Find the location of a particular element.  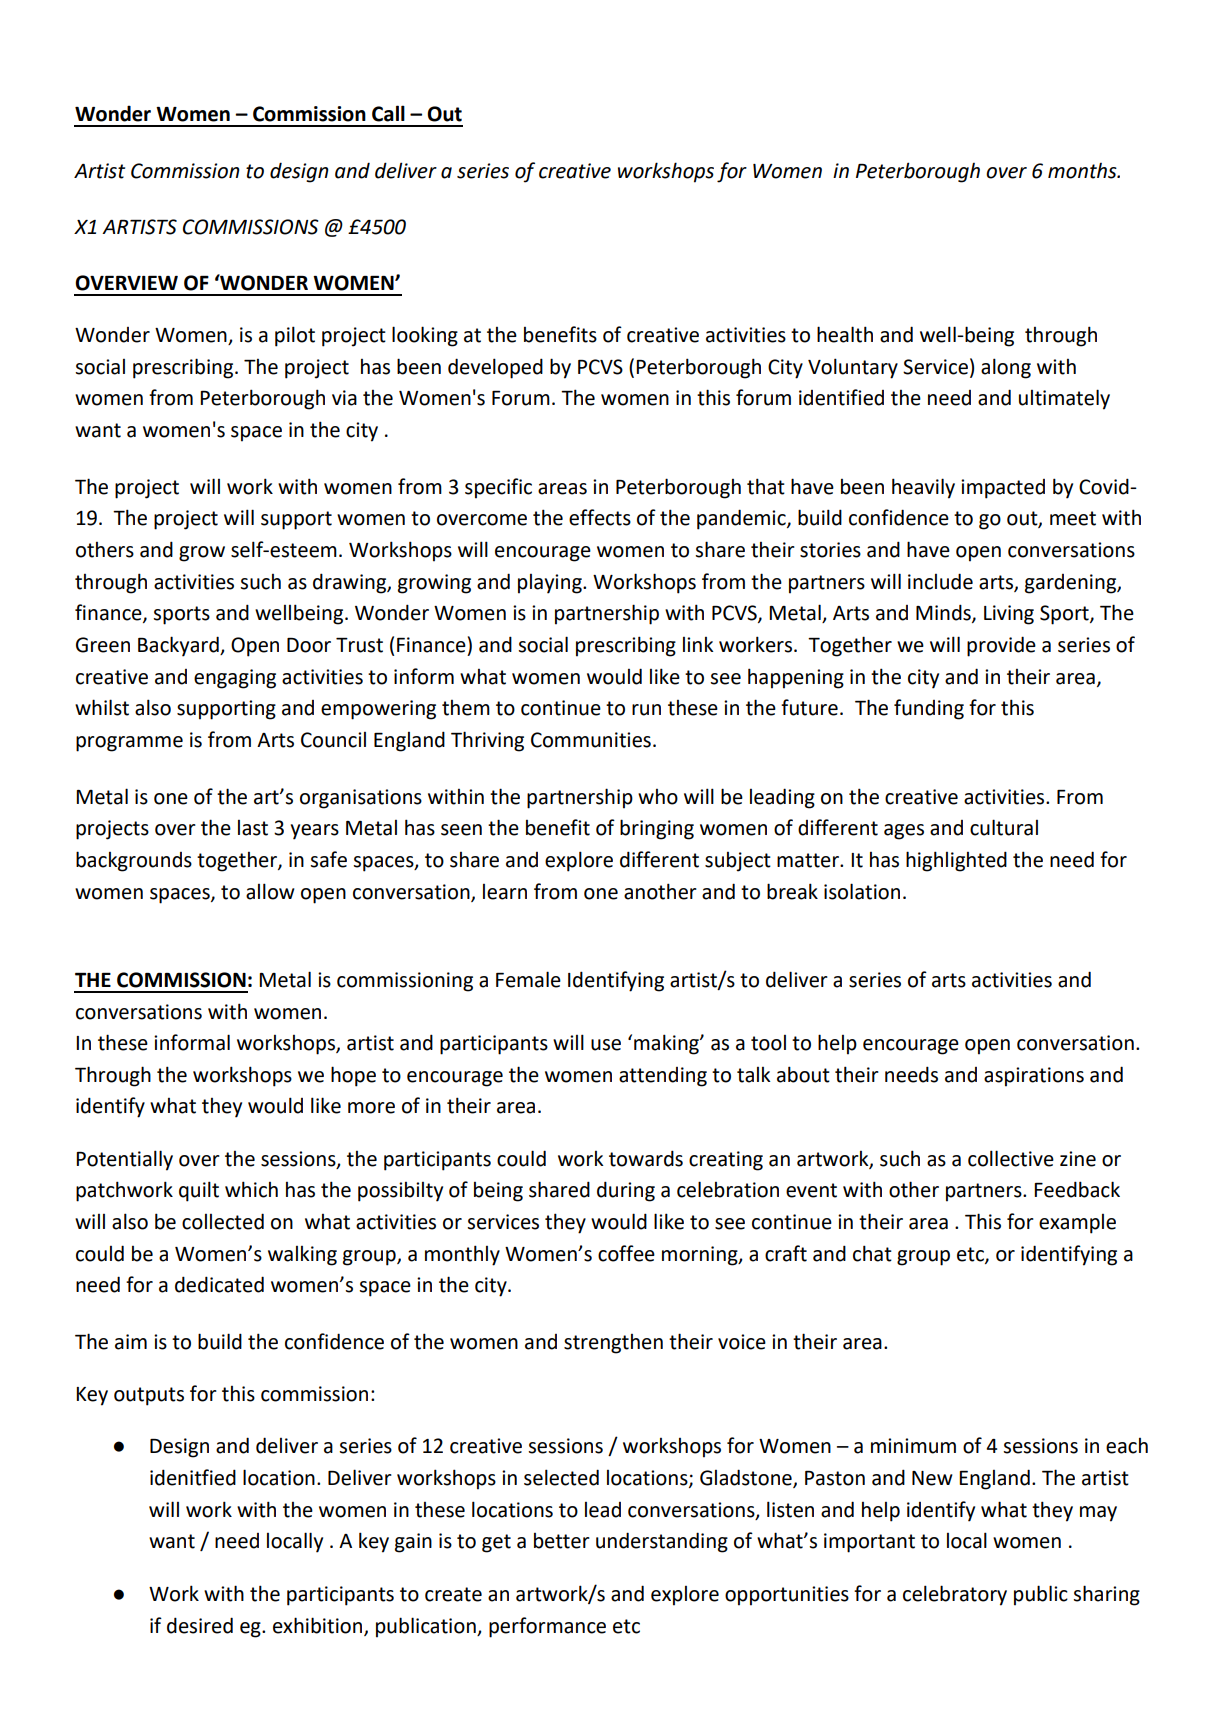

strengthen is located at coordinates (613, 1344).
